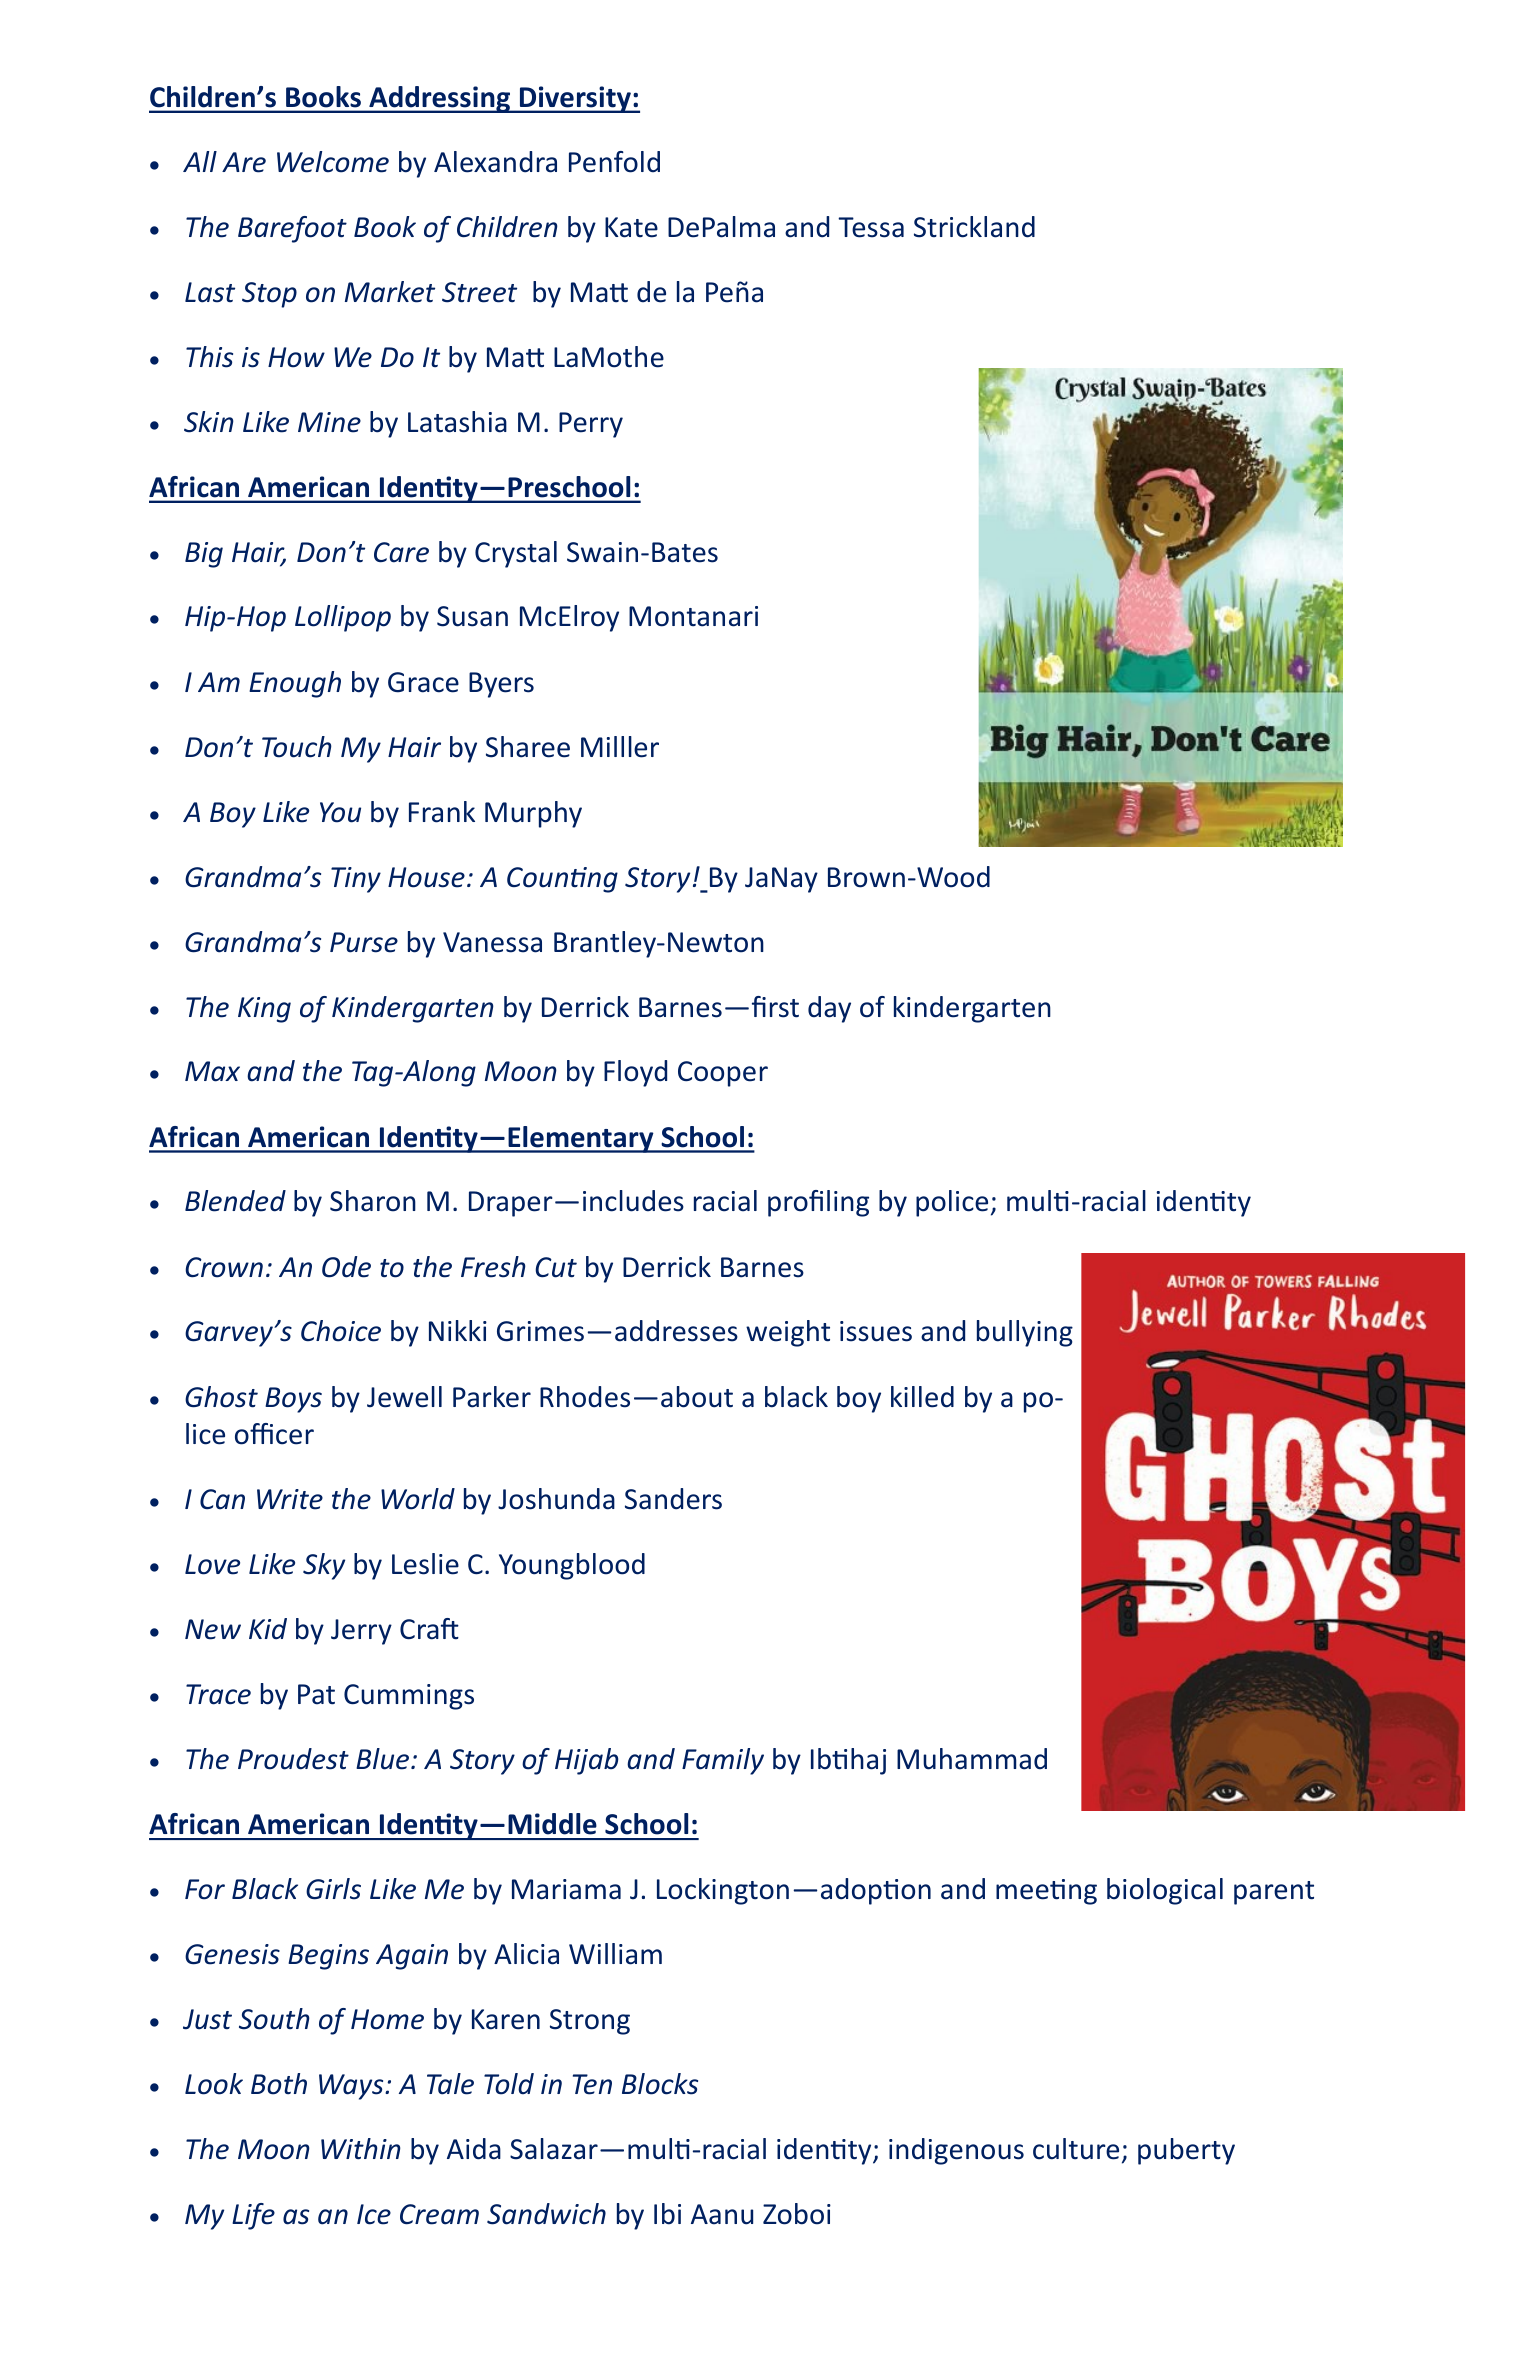 This screenshot has height=2372, width=1535. Describe the element at coordinates (829, 1009) in the screenshot. I see `day` at that location.
